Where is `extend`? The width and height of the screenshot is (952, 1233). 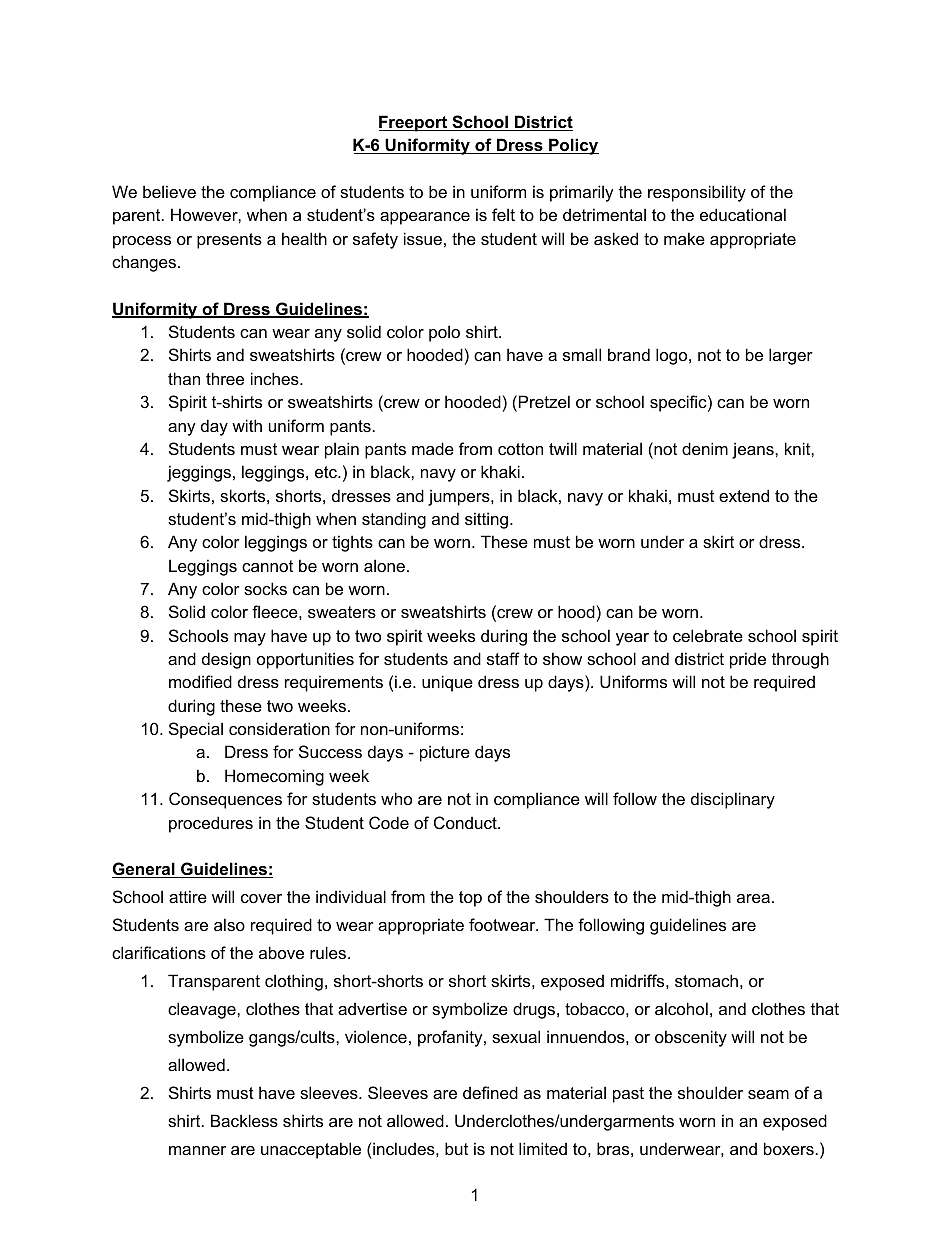 extend is located at coordinates (744, 495).
